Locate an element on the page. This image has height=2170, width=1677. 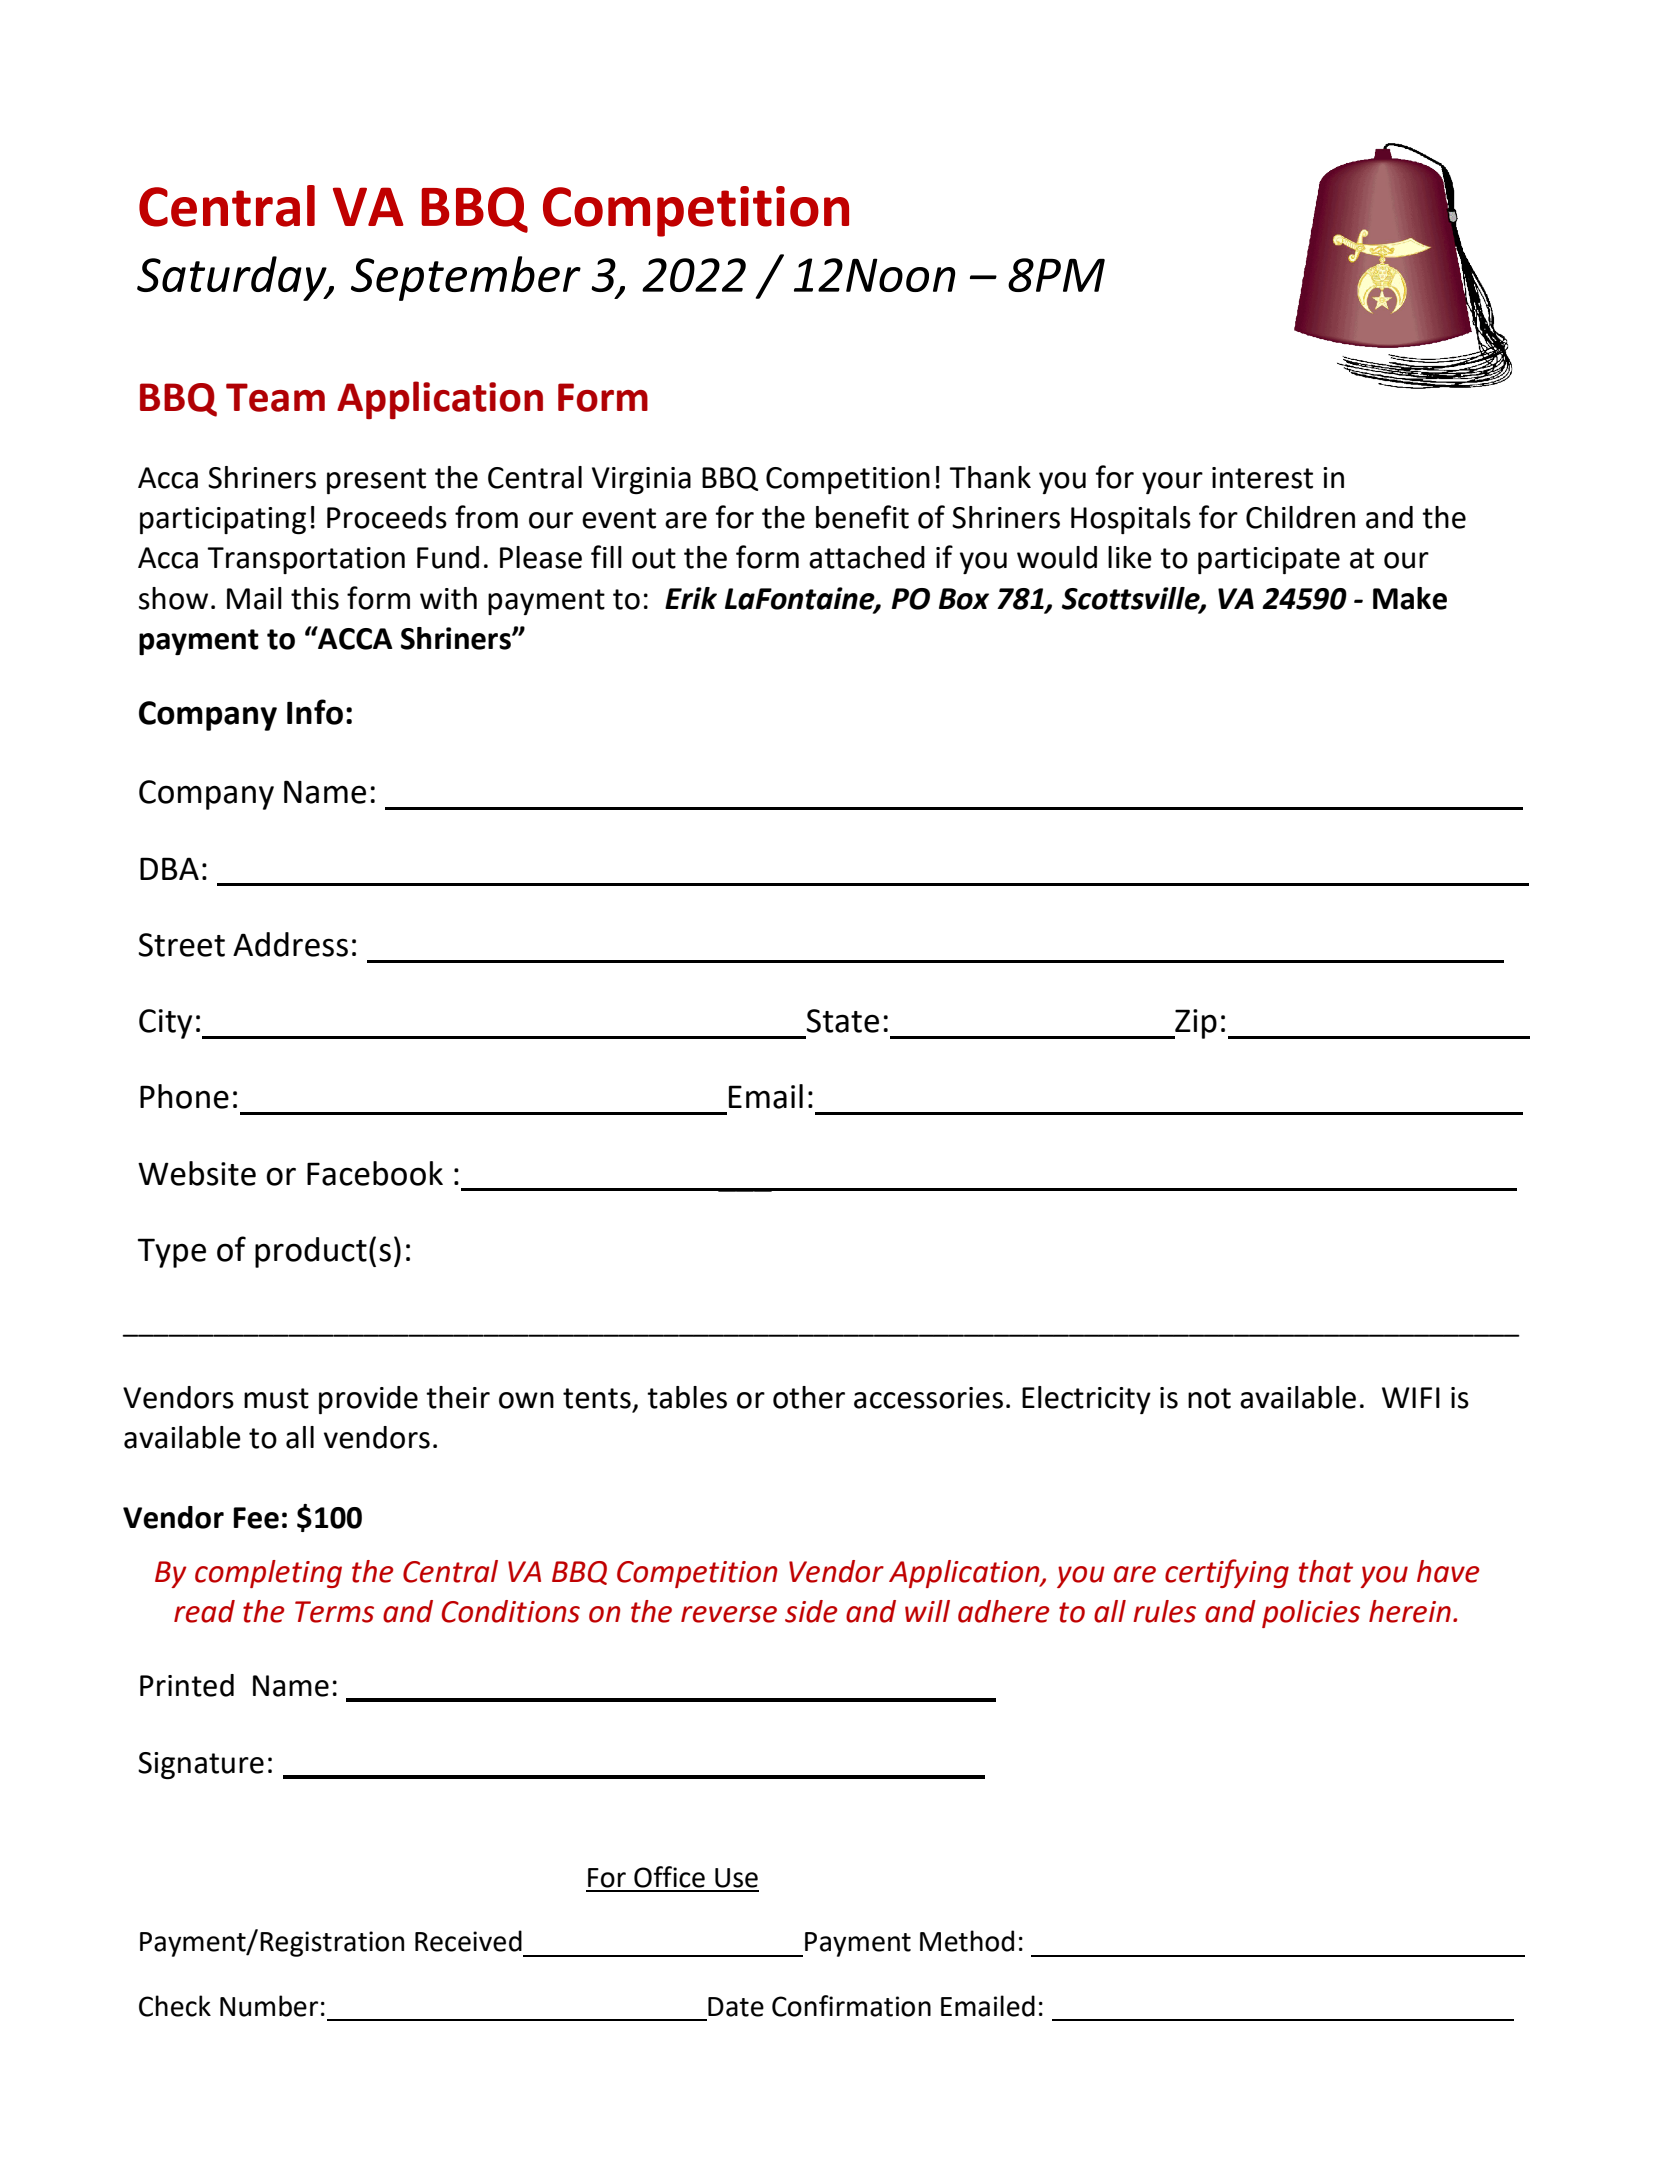
Team is located at coordinates (275, 397).
